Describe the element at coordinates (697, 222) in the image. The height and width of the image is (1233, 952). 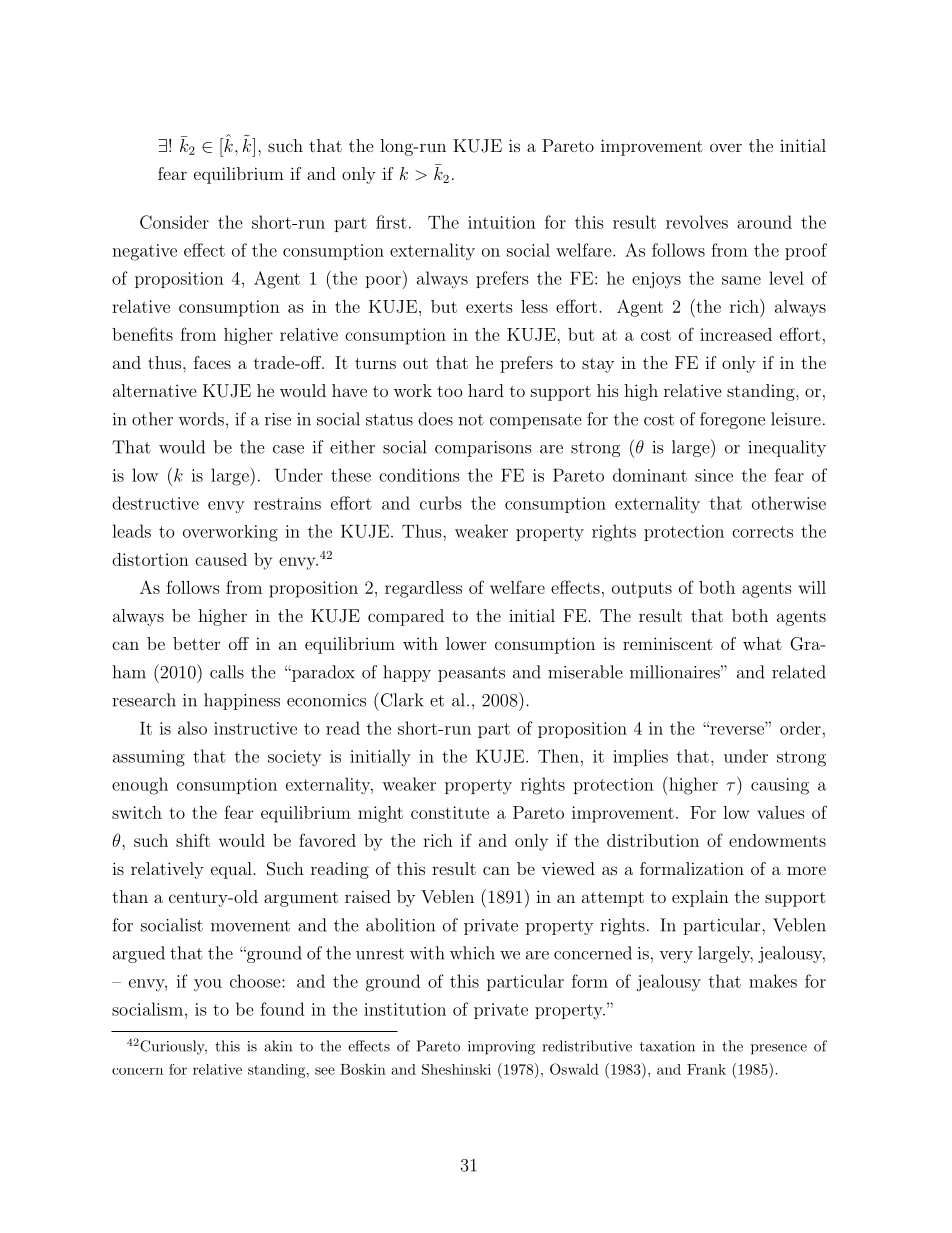
I see `revolves` at that location.
